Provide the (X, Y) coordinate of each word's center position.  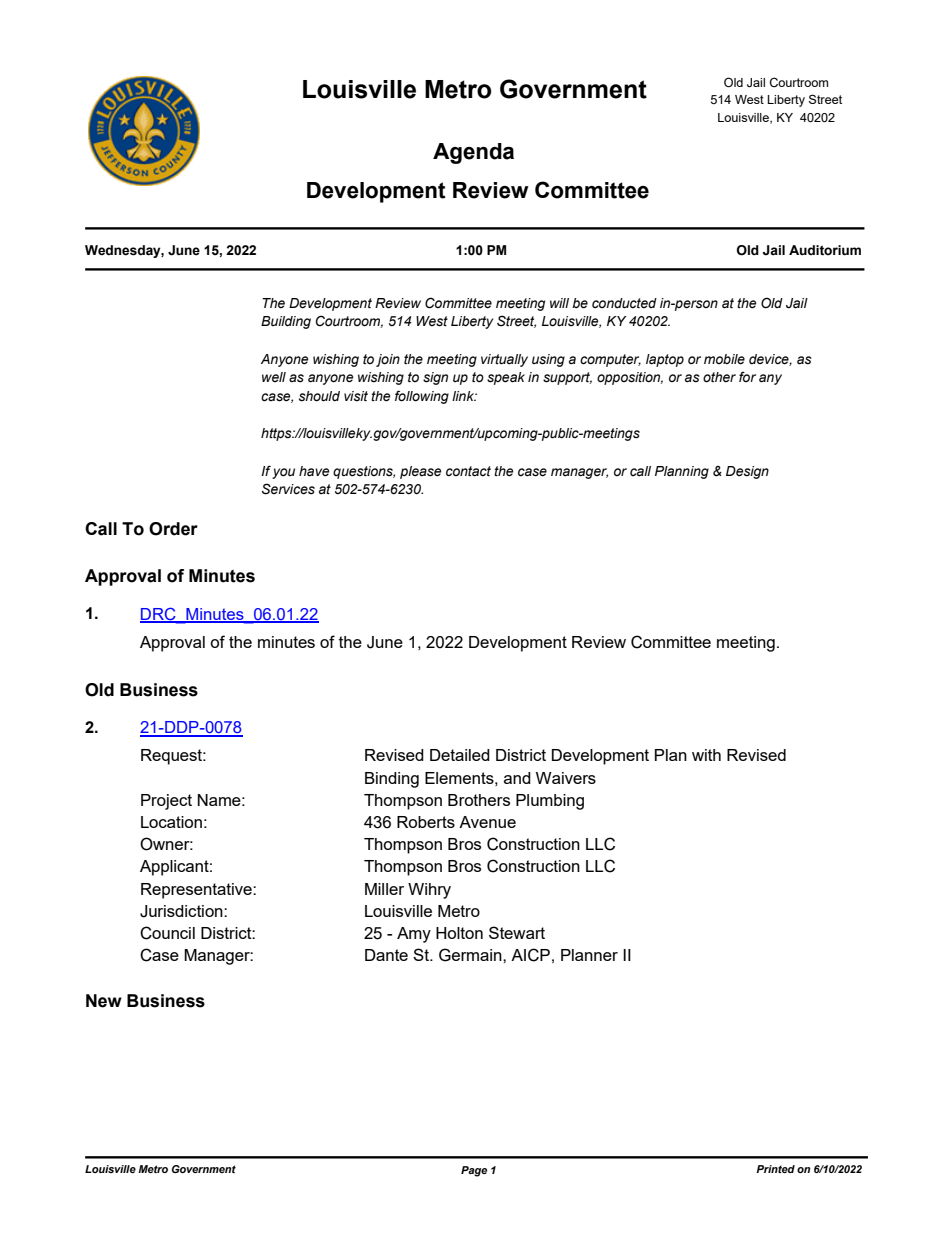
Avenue (487, 822)
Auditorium (825, 250)
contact (468, 471)
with (706, 755)
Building (286, 322)
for (747, 377)
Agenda (473, 153)
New (104, 1001)
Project (166, 802)
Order (173, 529)
